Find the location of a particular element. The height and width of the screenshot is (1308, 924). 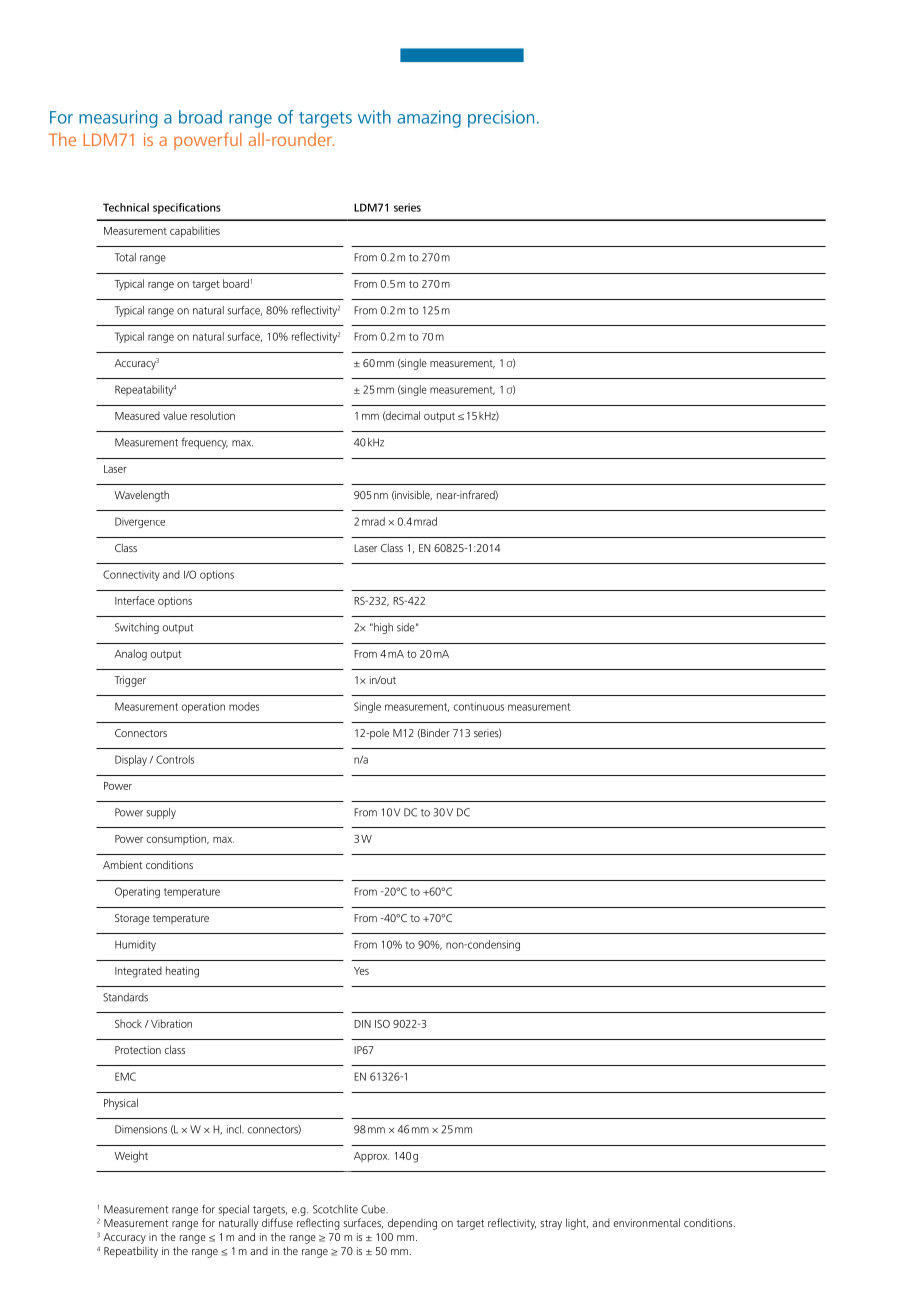

special is located at coordinates (233, 1210).
